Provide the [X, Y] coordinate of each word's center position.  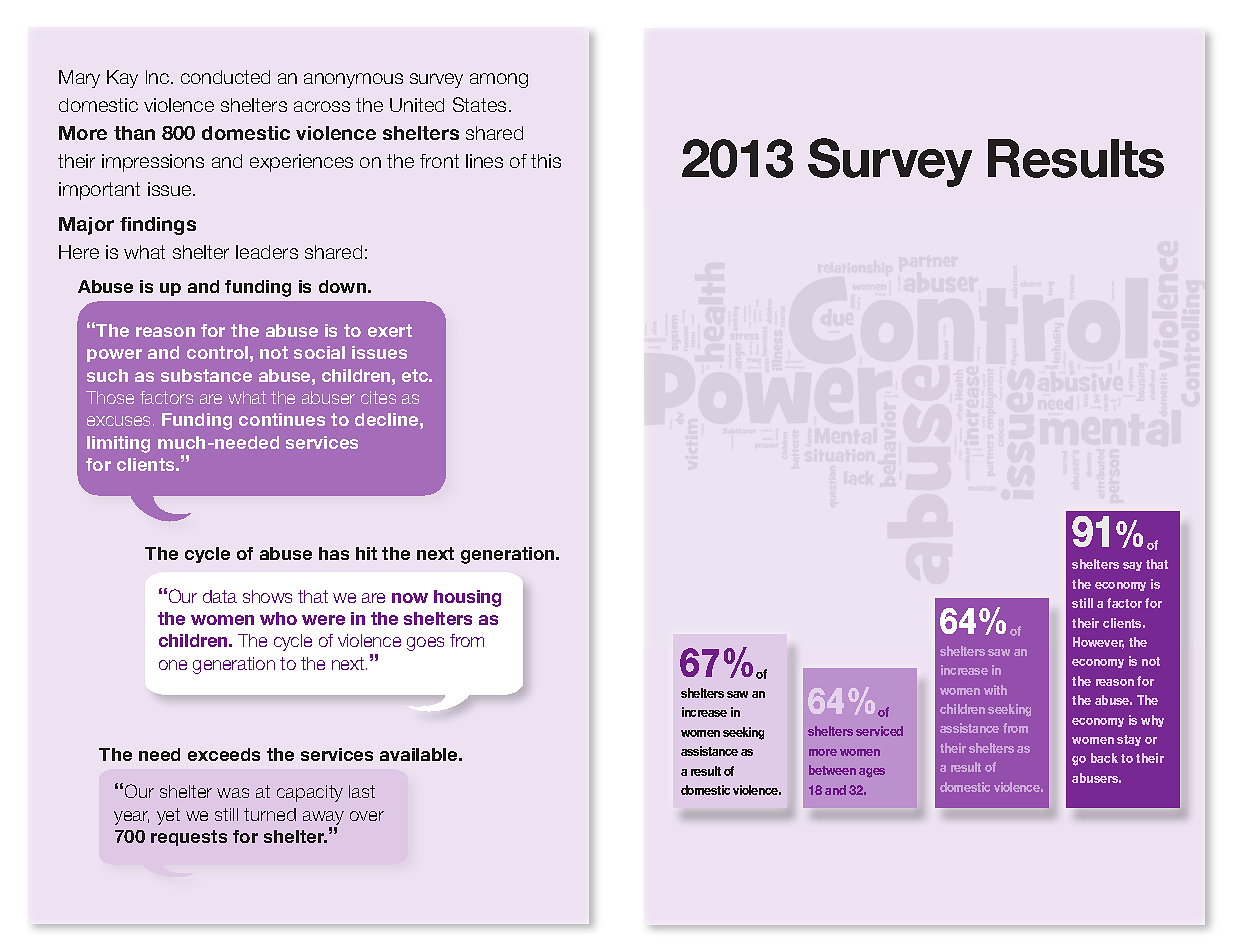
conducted [225, 77]
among [499, 80]
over [367, 816]
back [1104, 758]
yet [168, 816]
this [546, 161]
